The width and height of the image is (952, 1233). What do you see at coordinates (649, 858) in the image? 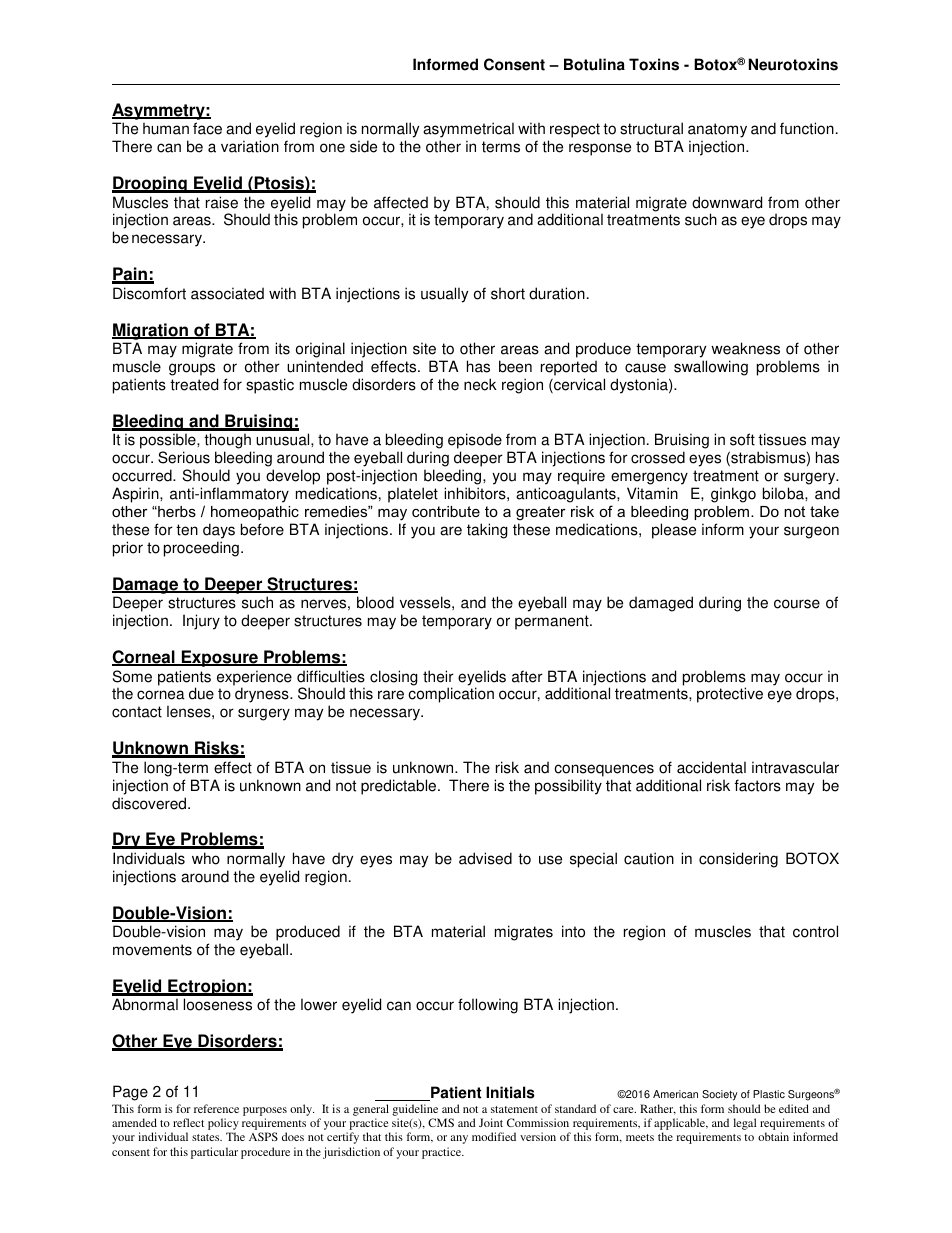
I see `caution` at bounding box center [649, 858].
